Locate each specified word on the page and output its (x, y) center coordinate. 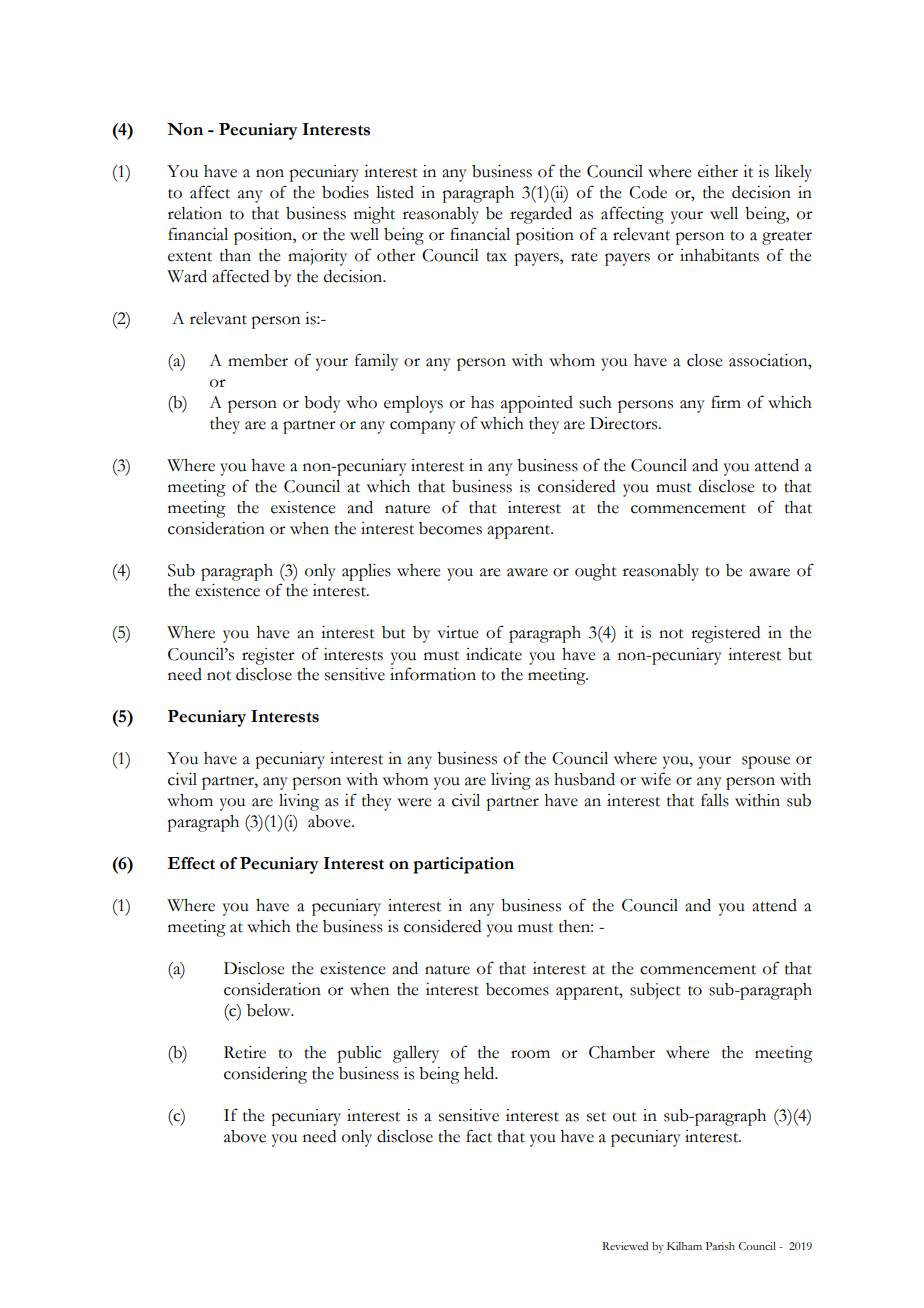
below (270, 1010)
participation (463, 865)
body (322, 404)
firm (726, 401)
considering (265, 1075)
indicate (494, 654)
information (433, 674)
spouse (766, 762)
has (482, 402)
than (235, 255)
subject (655, 991)
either (718, 171)
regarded (541, 215)
